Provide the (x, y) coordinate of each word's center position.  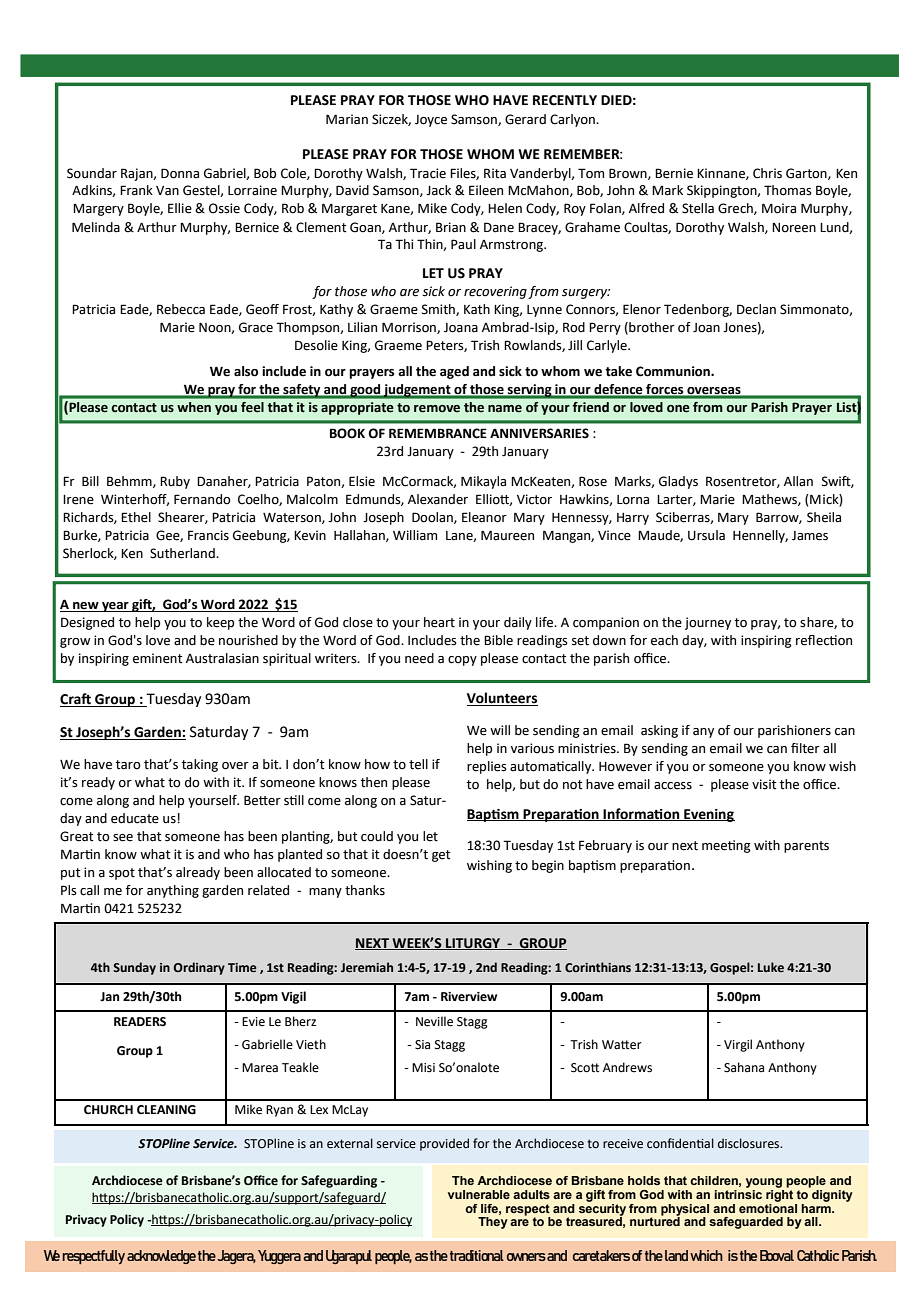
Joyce (431, 121)
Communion (674, 371)
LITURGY (473, 944)
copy (462, 661)
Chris (767, 173)
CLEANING (166, 1110)
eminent (158, 658)
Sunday (134, 968)
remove (437, 409)
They (493, 1223)
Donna (180, 173)
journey (708, 623)
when (194, 407)
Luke (771, 967)
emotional (768, 1207)
